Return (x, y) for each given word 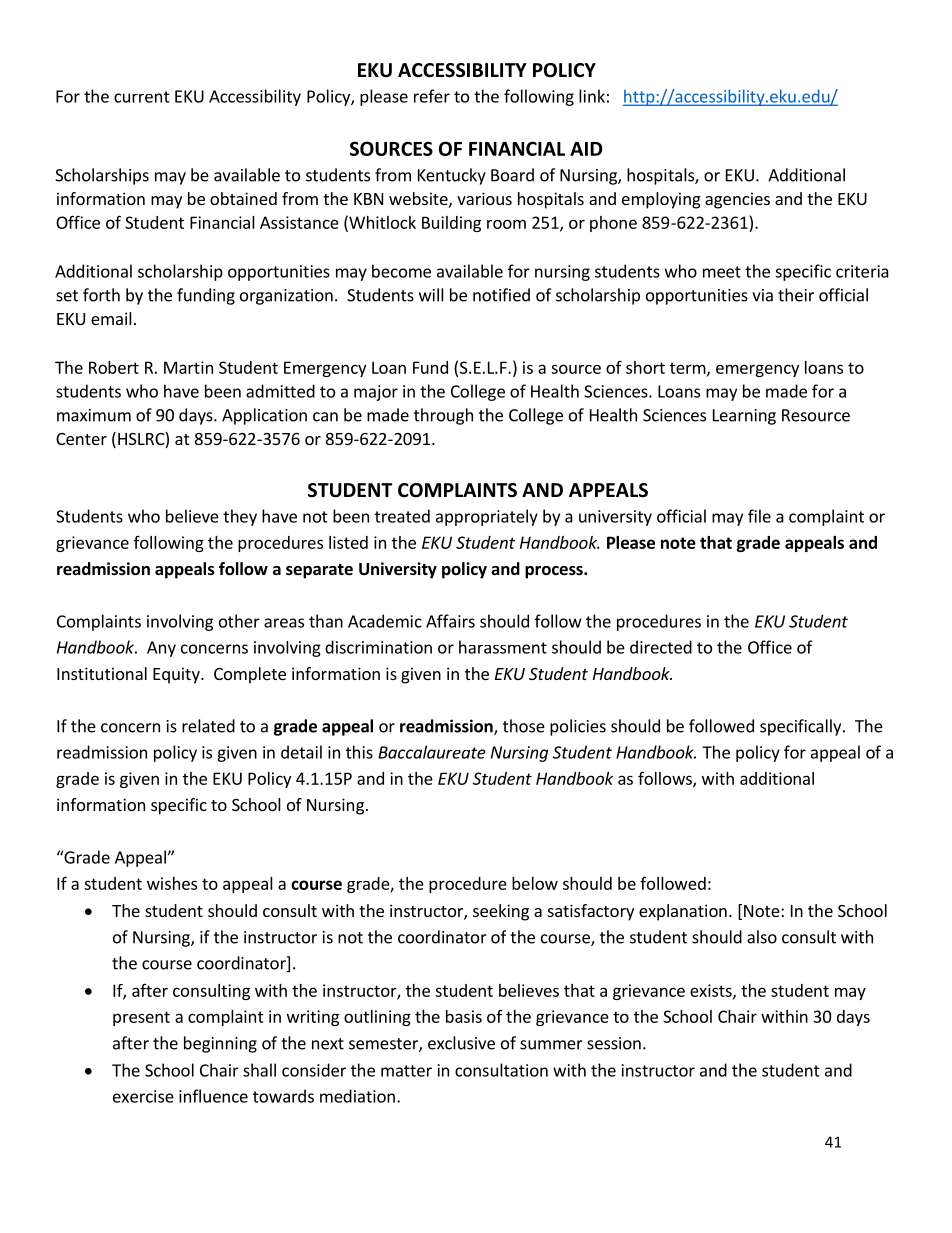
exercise (143, 1096)
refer (432, 96)
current (142, 97)
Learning (744, 417)
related (208, 726)
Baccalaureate (432, 752)
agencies (737, 200)
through (443, 416)
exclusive (461, 1043)
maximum (94, 415)
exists (712, 991)
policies (578, 727)
